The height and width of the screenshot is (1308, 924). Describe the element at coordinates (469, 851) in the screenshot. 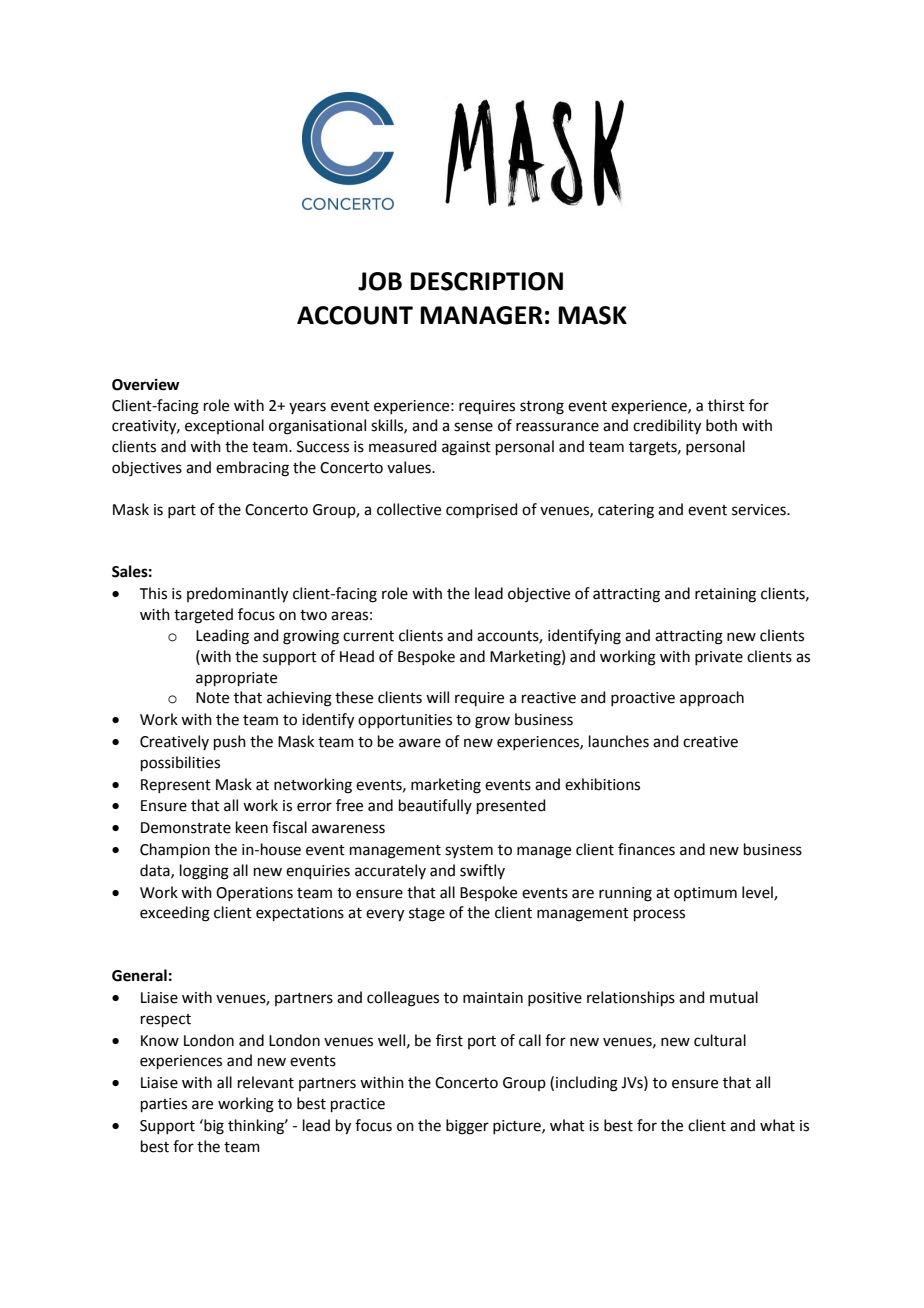

I see `system` at that location.
